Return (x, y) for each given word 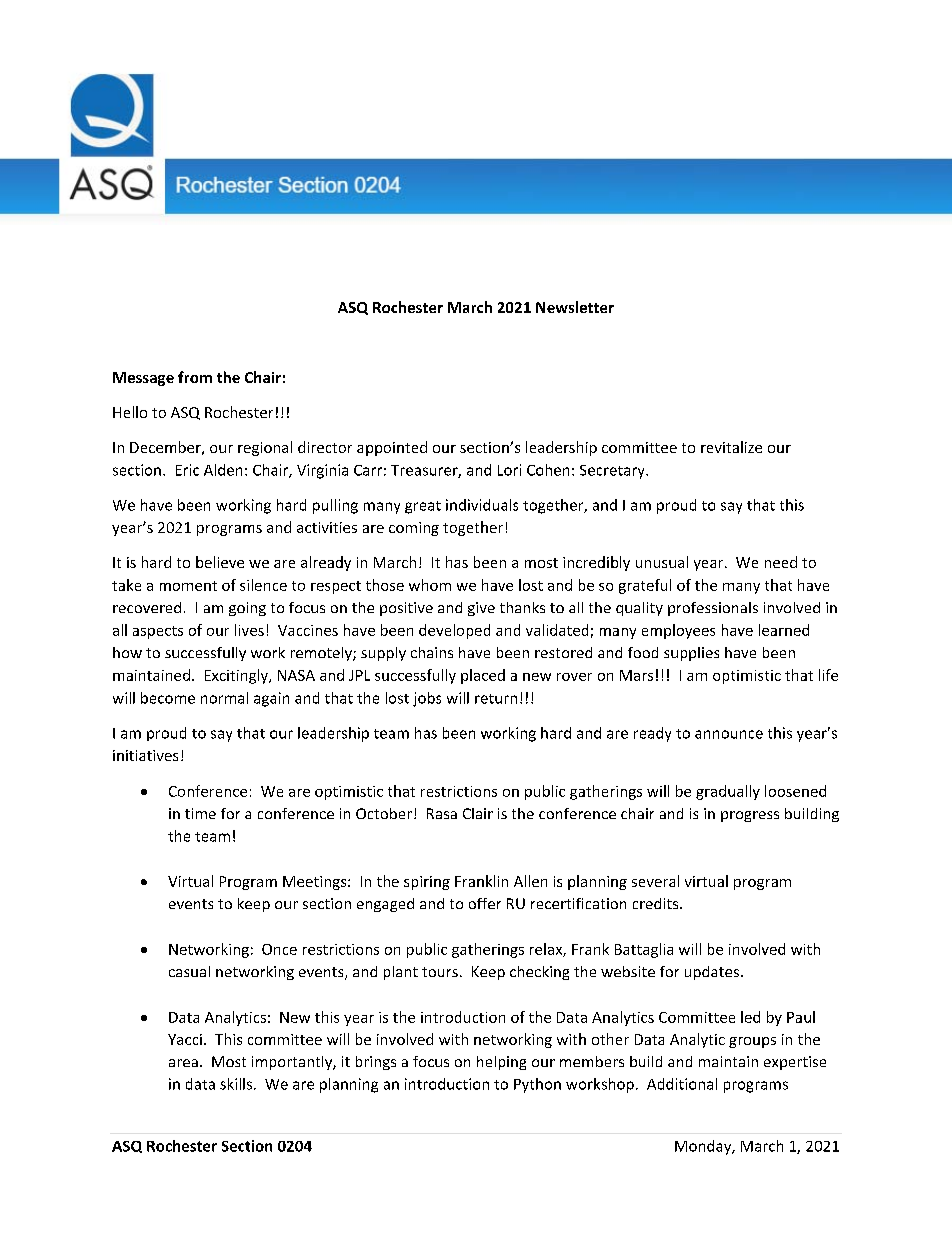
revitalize (731, 447)
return (496, 699)
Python (537, 1085)
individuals (482, 505)
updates (713, 973)
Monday (704, 1147)
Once (279, 949)
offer (485, 903)
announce (729, 734)
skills (236, 1084)
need (781, 562)
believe (220, 562)
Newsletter (575, 307)
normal (224, 698)
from (195, 377)
